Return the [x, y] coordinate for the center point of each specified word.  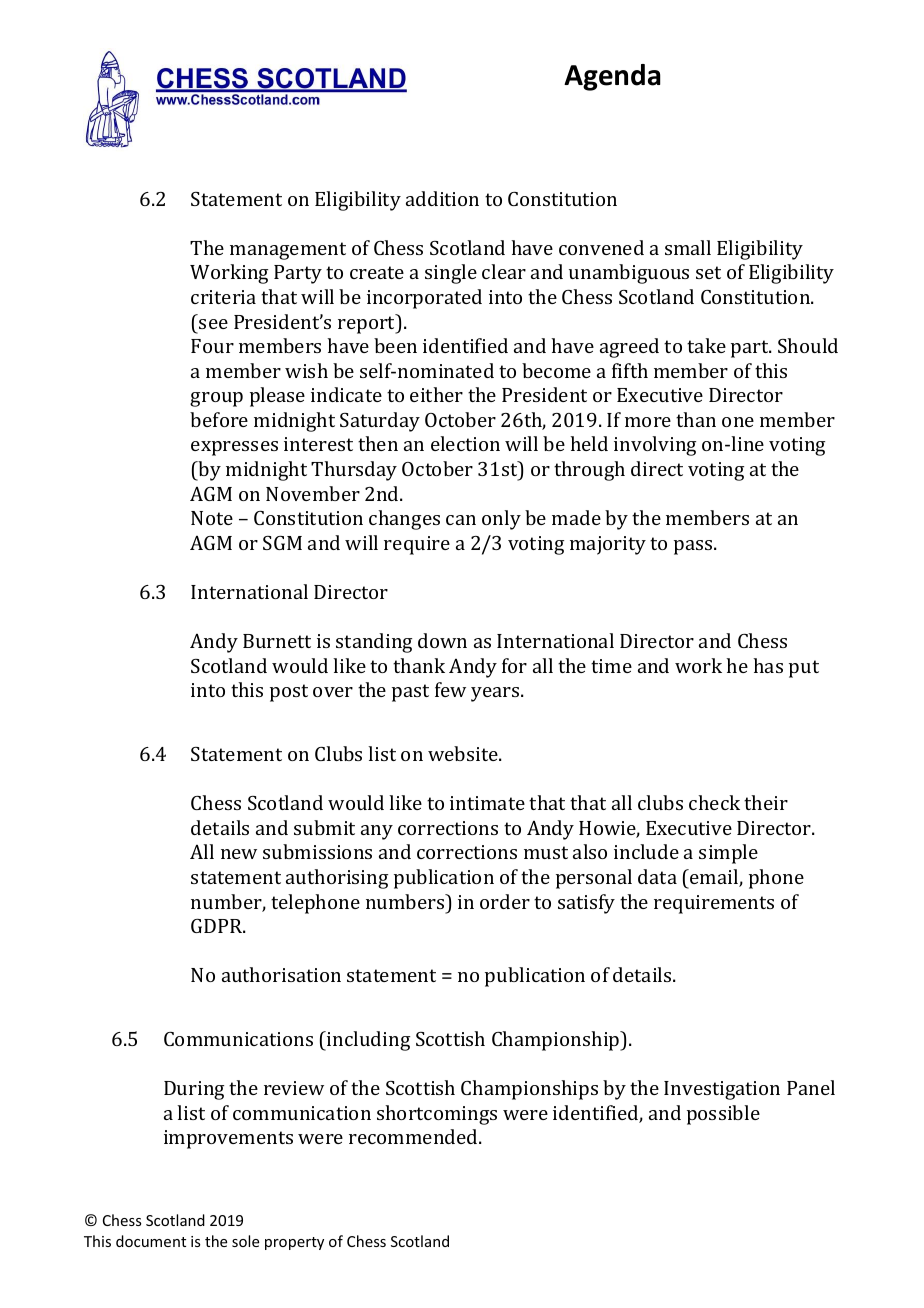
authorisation [281, 974]
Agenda [612, 77]
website [464, 753]
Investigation [722, 1090]
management [288, 251]
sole [245, 1241]
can [461, 520]
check [714, 802]
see [213, 324]
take [706, 345]
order [505, 901]
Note [212, 518]
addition [442, 198]
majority [608, 545]
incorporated [424, 299]
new [239, 854]
